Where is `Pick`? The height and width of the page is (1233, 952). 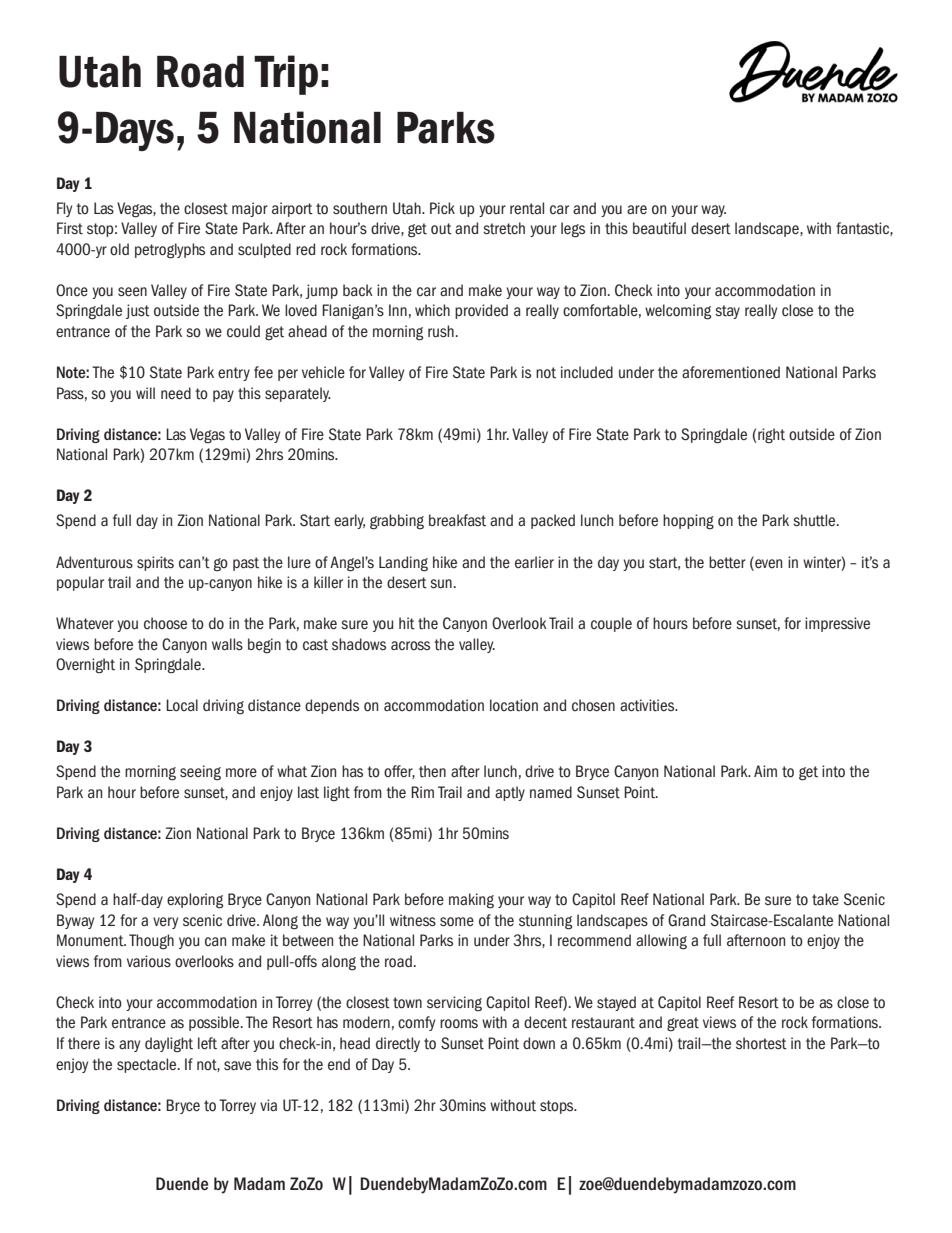 Pick is located at coordinates (442, 208).
